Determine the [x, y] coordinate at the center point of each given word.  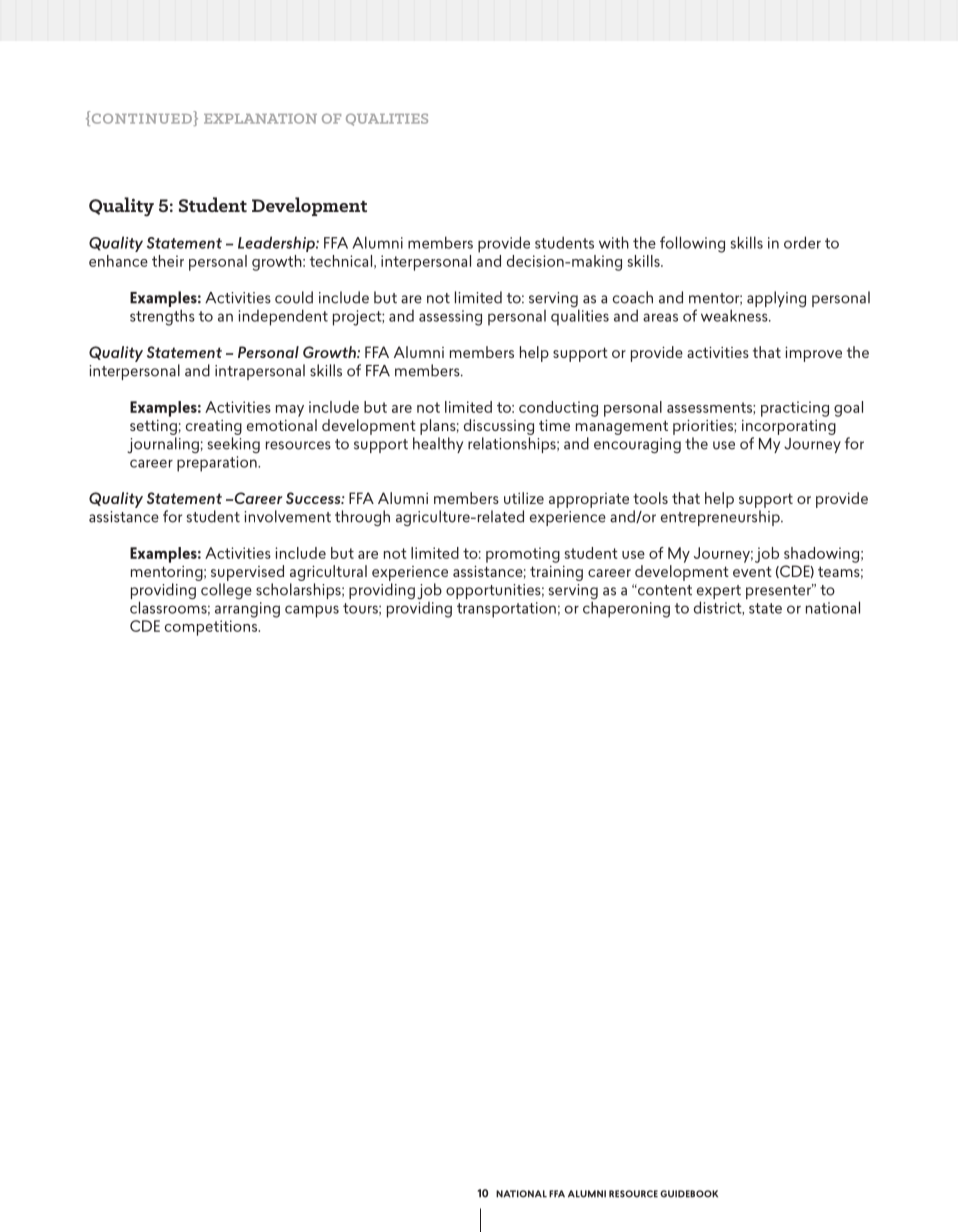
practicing [795, 409]
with [614, 242]
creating [214, 427]
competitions [212, 628]
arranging [247, 610]
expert [719, 593]
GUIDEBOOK [689, 1194]
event [752, 571]
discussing [499, 427]
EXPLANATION [260, 118]
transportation [506, 610]
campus [312, 611]
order [802, 242]
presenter [779, 591]
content [664, 590]
